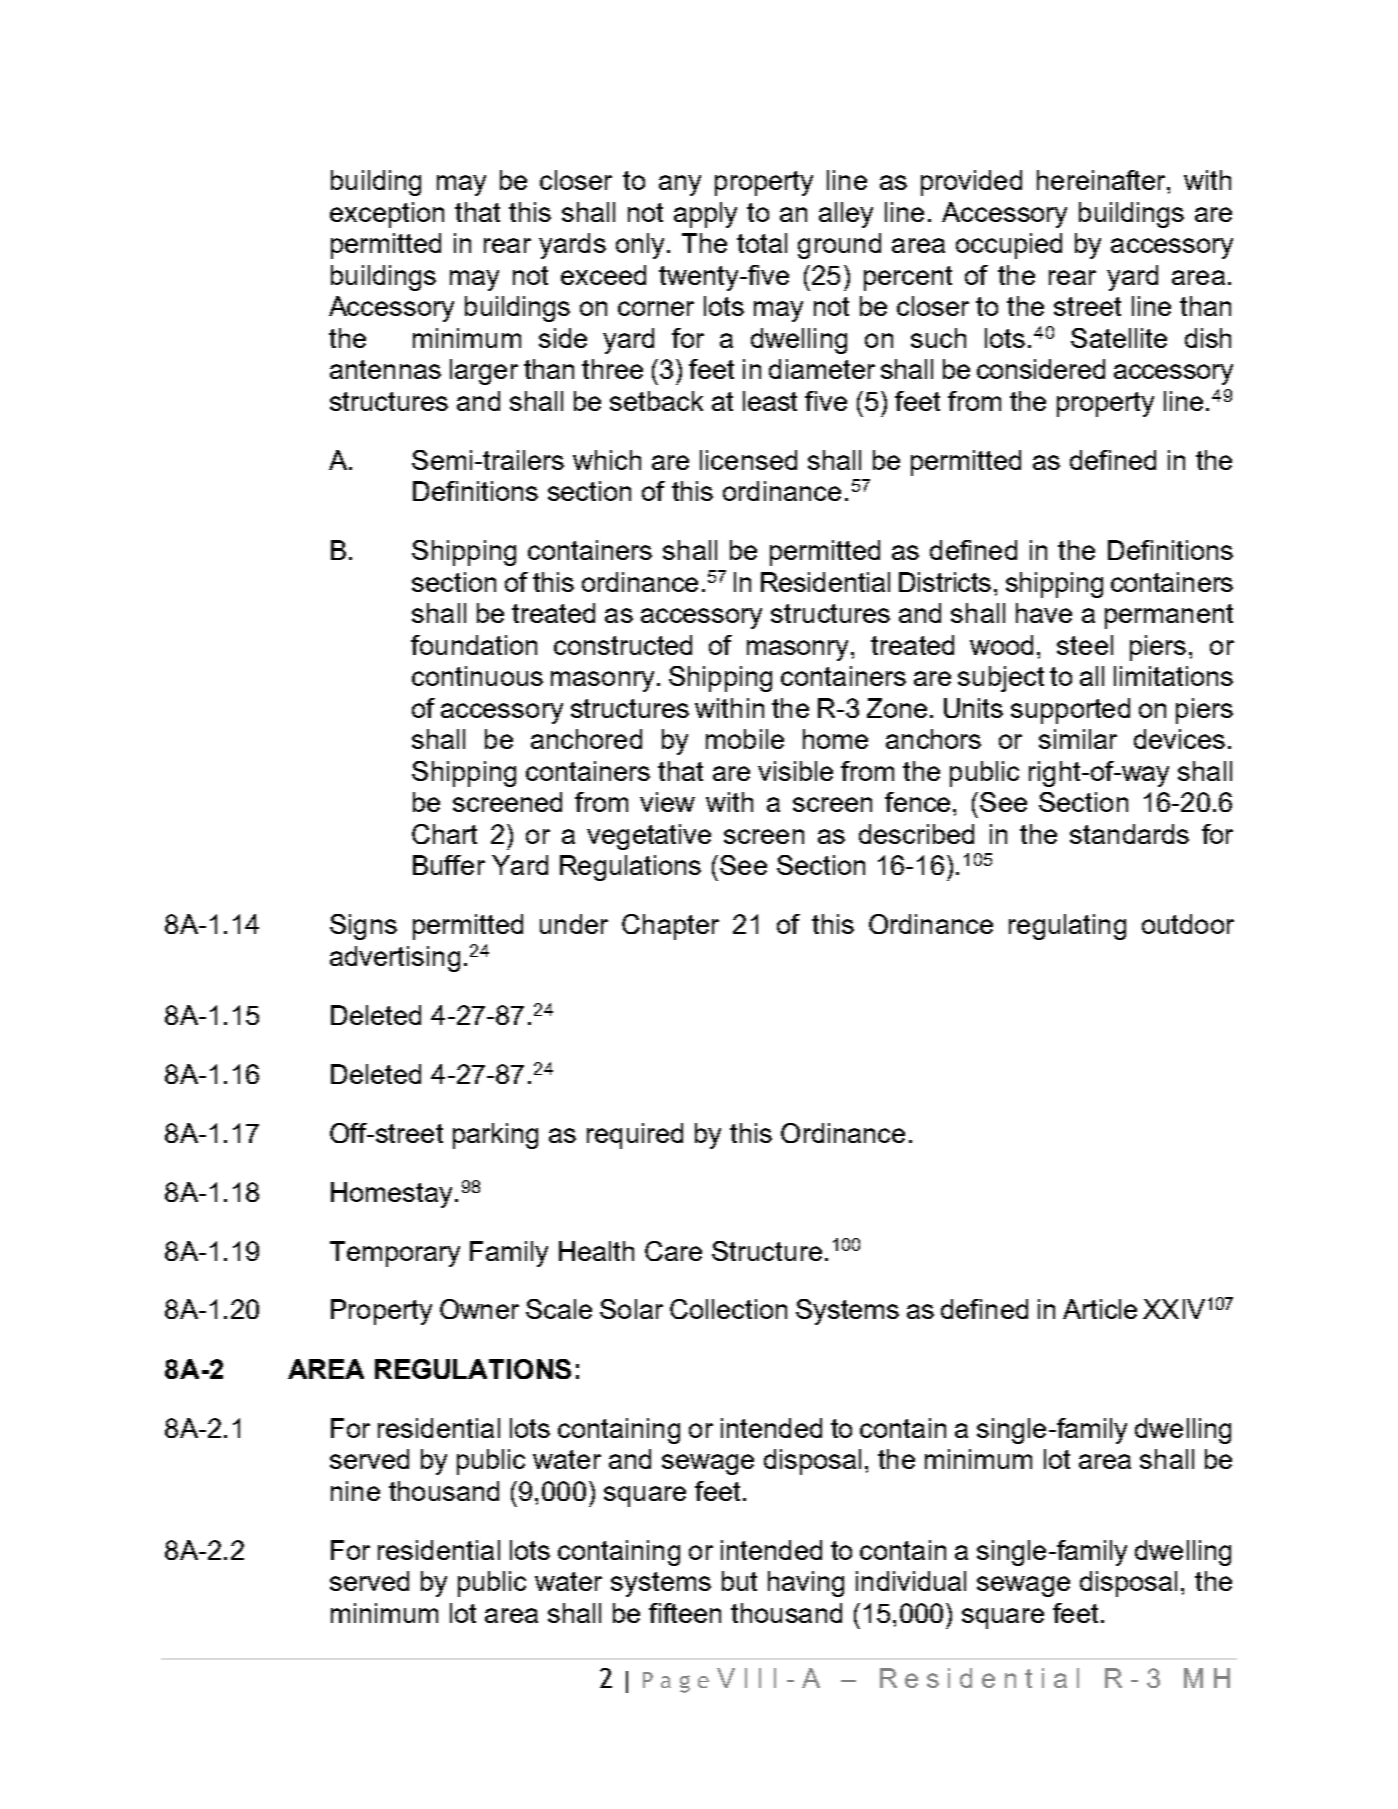  What do you see at coordinates (1009, 246) in the document?
I see `occupied` at bounding box center [1009, 246].
